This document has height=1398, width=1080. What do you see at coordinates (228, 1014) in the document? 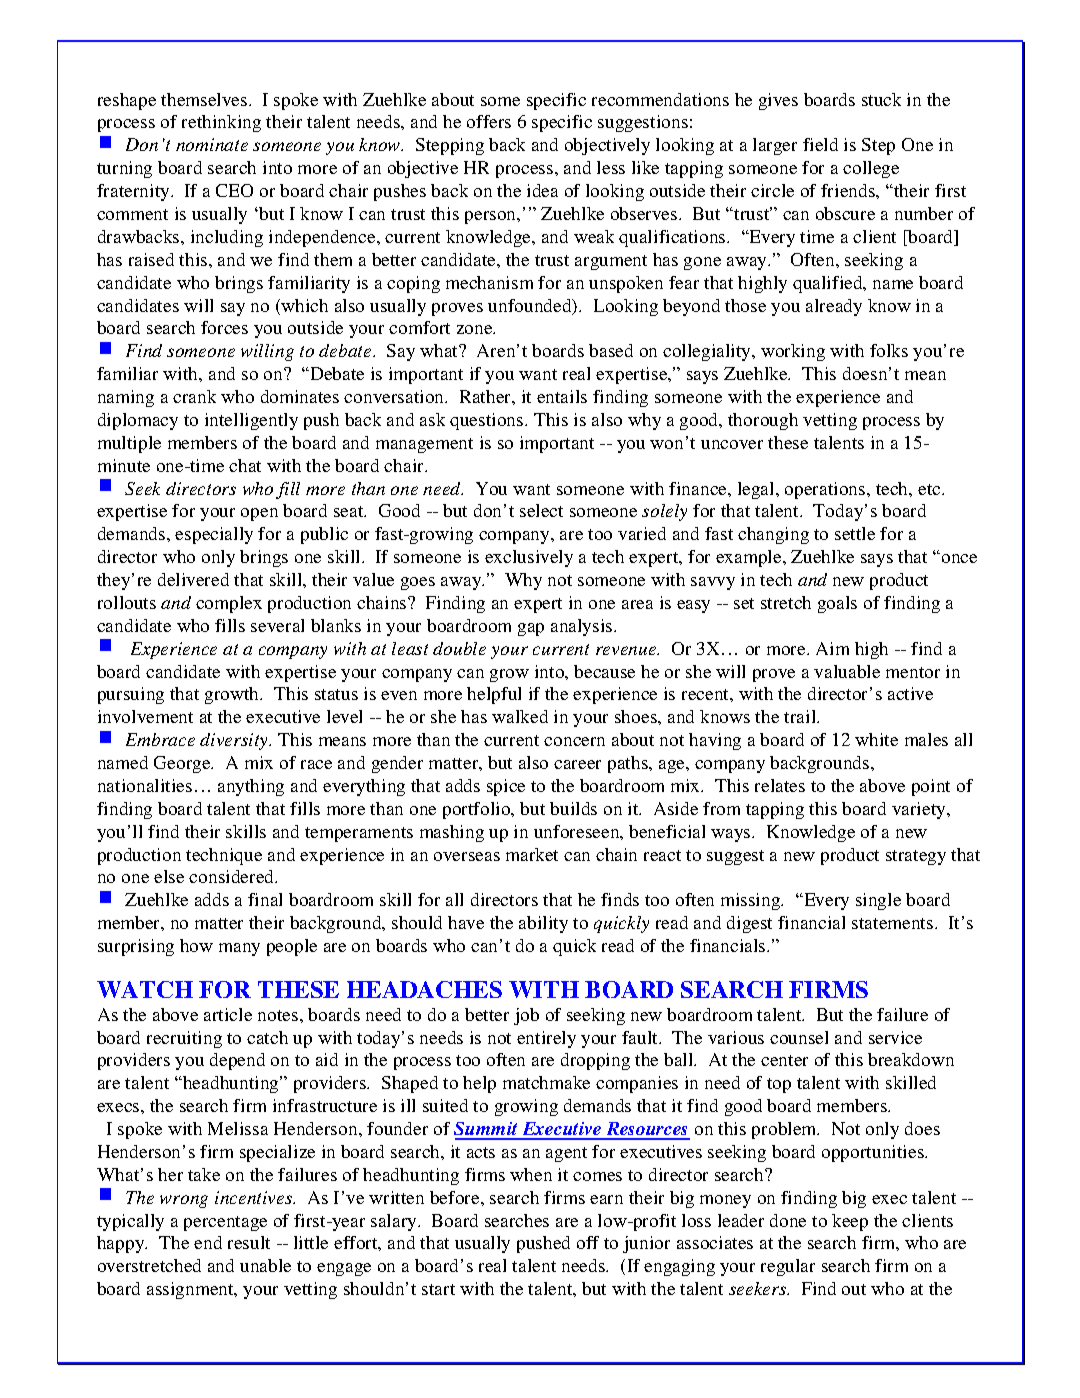
I see `article` at bounding box center [228, 1014].
